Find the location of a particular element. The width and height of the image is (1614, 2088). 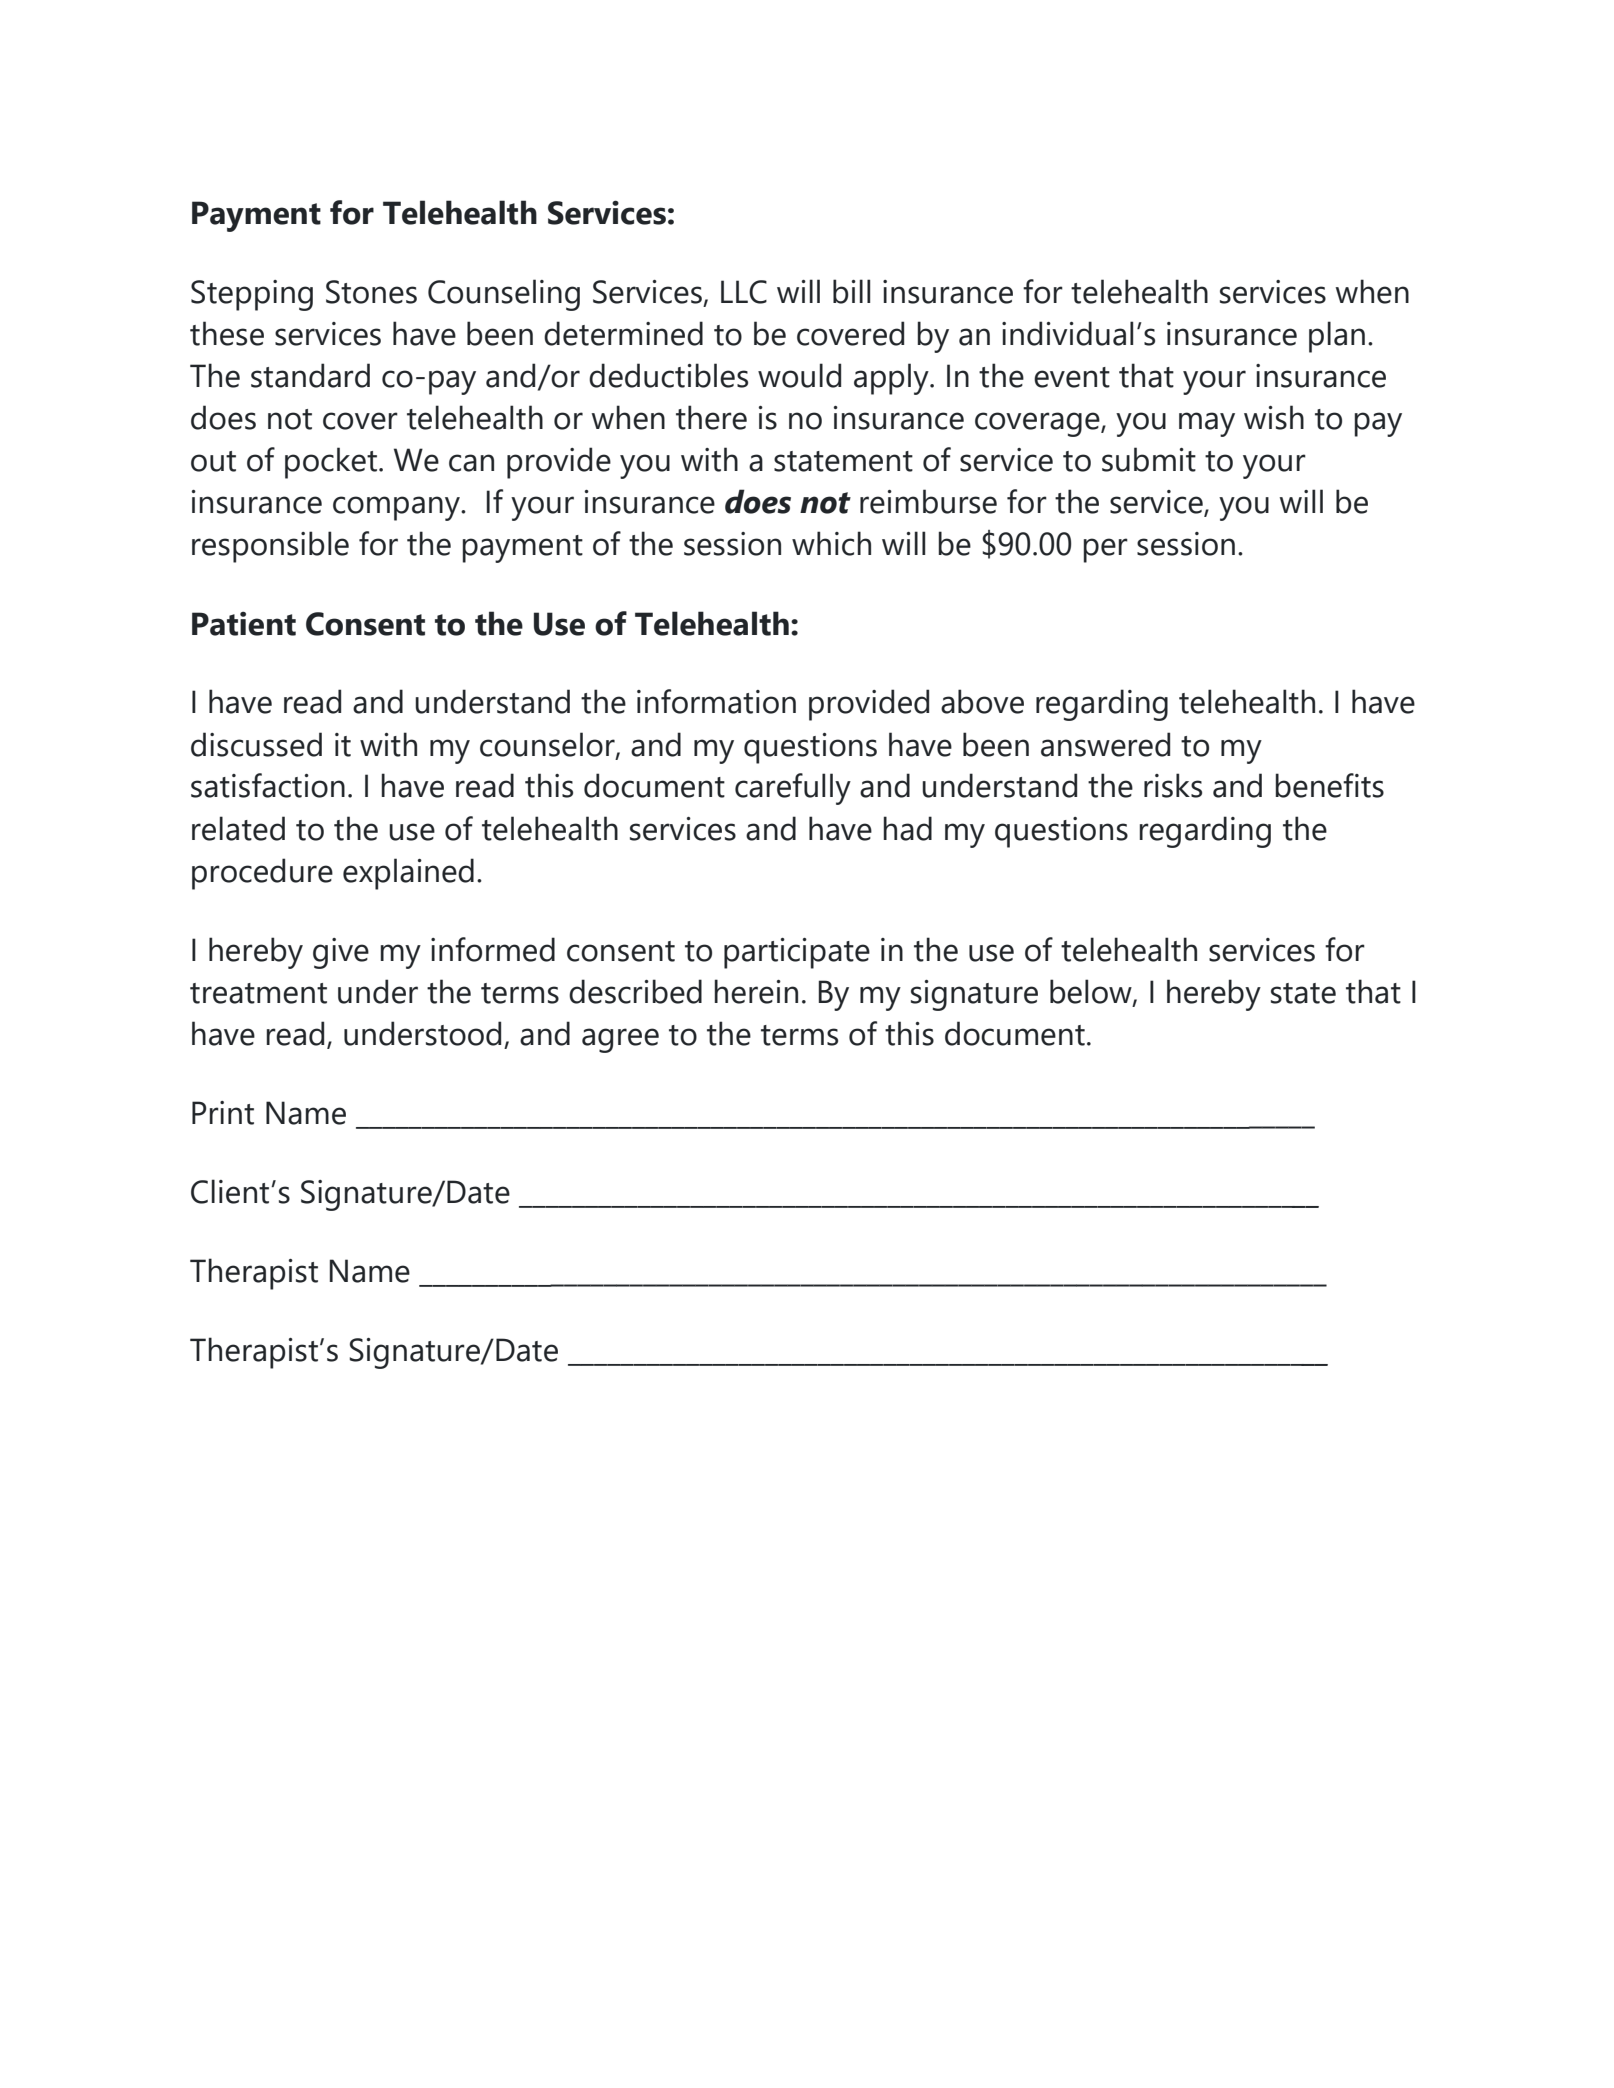

answered is located at coordinates (1105, 744).
